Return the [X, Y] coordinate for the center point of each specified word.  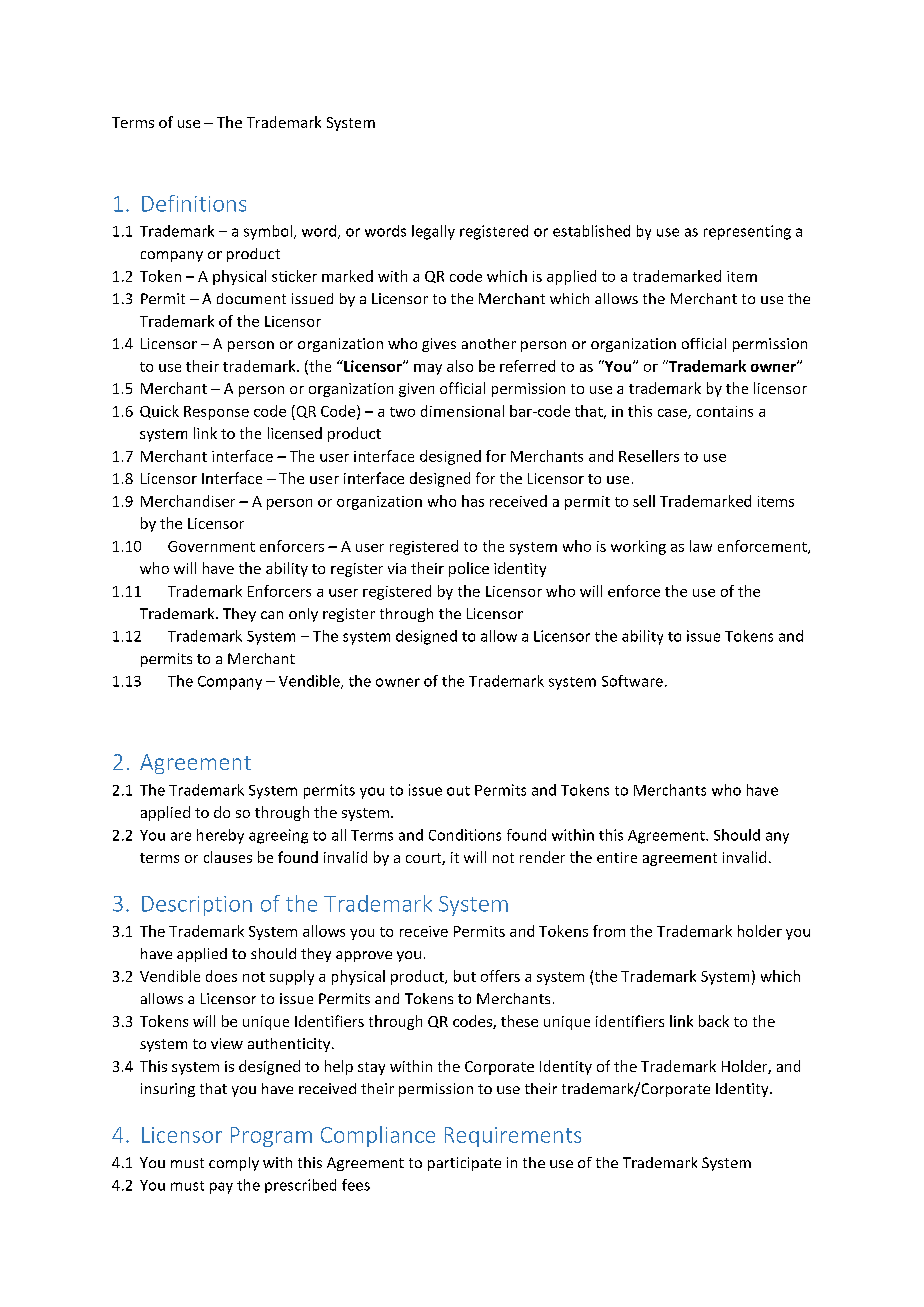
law [701, 546]
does [221, 976]
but [465, 976]
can [272, 615]
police [469, 569]
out [458, 791]
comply [234, 1164]
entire [617, 857]
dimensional [462, 411]
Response [216, 413]
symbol [268, 232]
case [673, 414]
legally [433, 232]
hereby [220, 836]
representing [747, 232]
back [714, 1021]
